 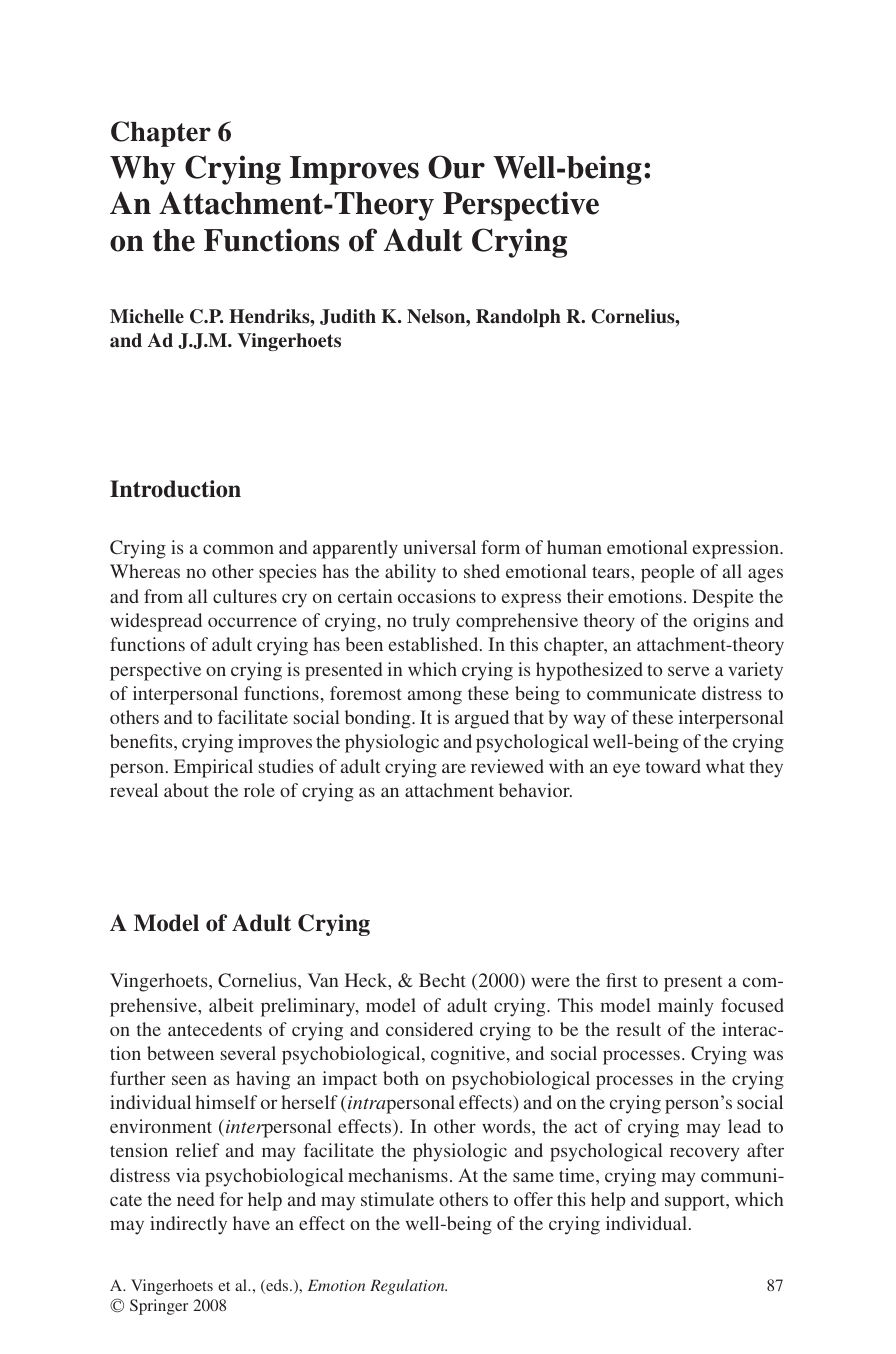 What do you see at coordinates (685, 1007) in the image?
I see `mainly` at bounding box center [685, 1007].
